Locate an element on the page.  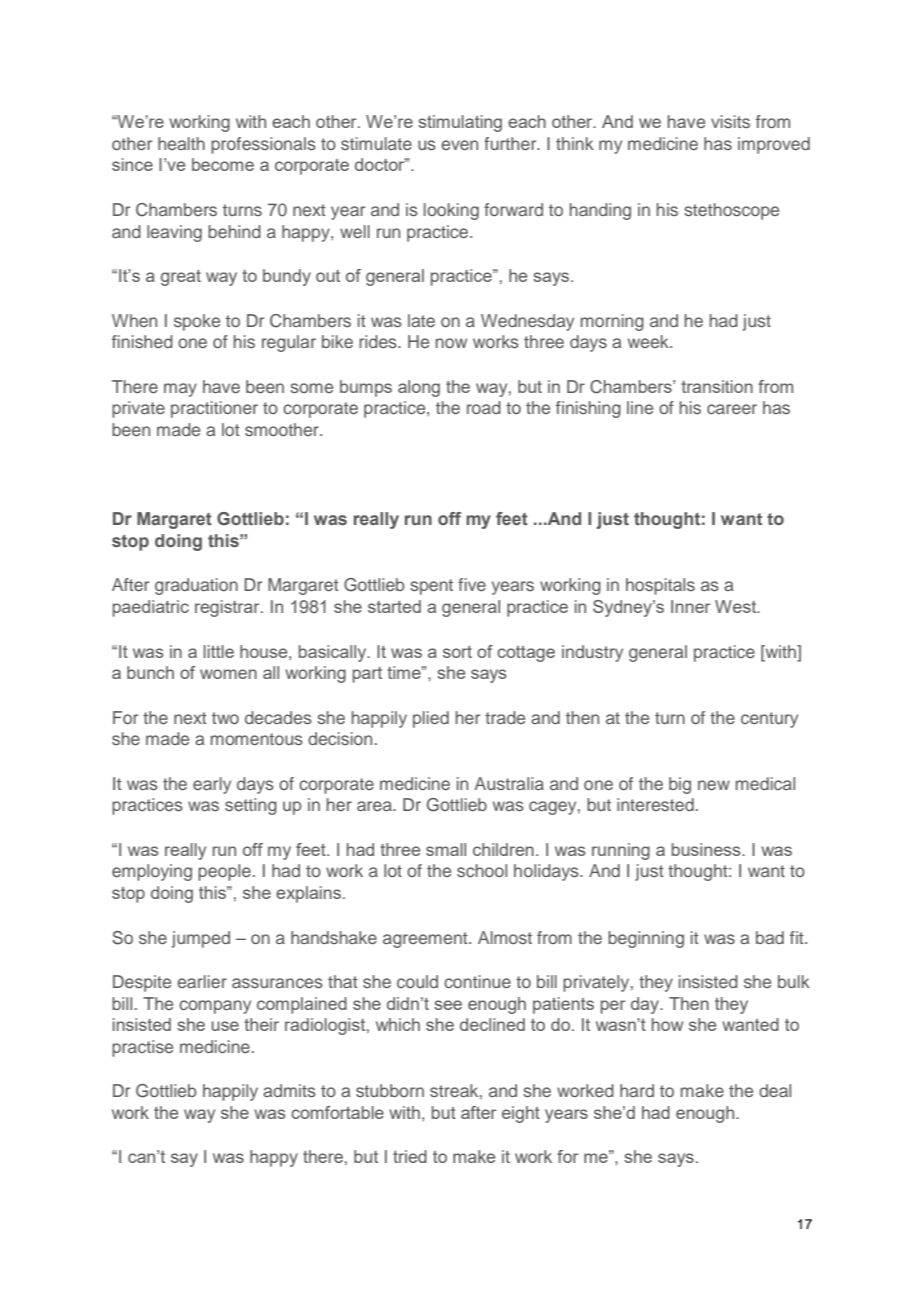
new is located at coordinates (714, 785).
